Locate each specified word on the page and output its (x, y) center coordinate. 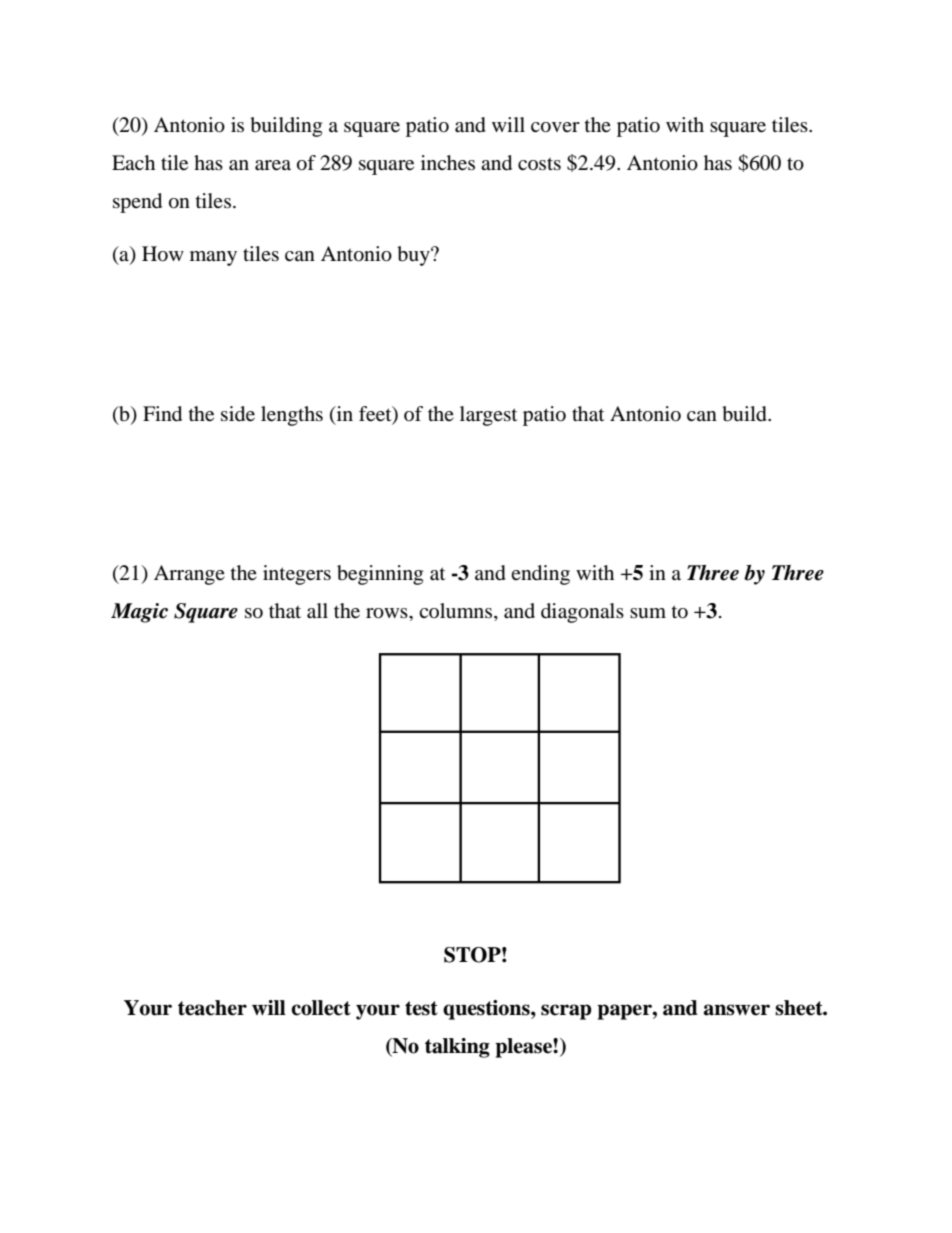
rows (388, 613)
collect (321, 1008)
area (273, 165)
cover (555, 127)
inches (448, 163)
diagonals (582, 613)
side (238, 414)
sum (648, 613)
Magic (139, 613)
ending (540, 575)
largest (488, 416)
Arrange (189, 575)
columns (457, 610)
